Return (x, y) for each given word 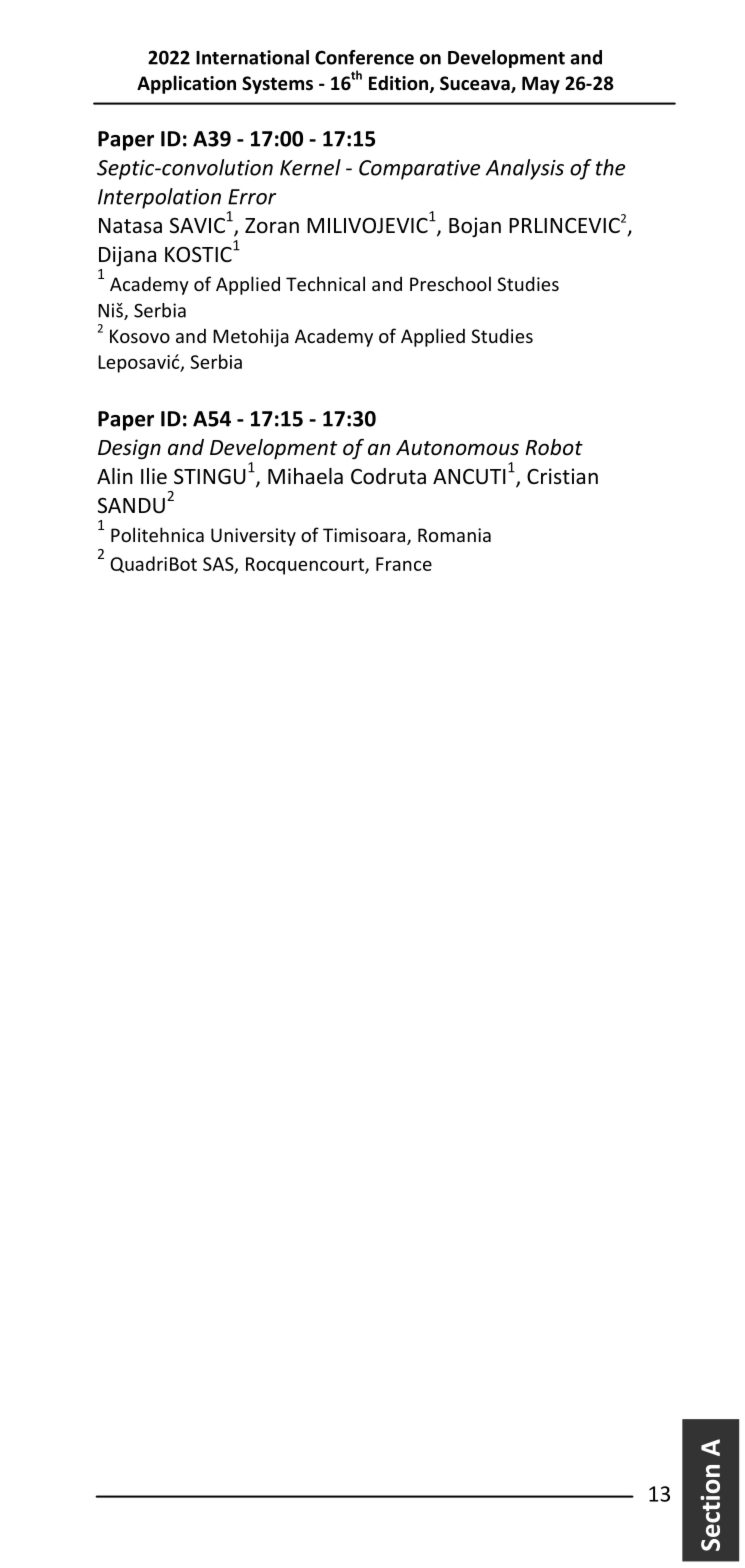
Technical (325, 283)
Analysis (525, 169)
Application (186, 84)
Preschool (450, 283)
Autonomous (457, 448)
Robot (554, 447)
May (541, 85)
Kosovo (140, 336)
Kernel (310, 167)
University (253, 537)
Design (129, 449)
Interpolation (159, 198)
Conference (364, 57)
